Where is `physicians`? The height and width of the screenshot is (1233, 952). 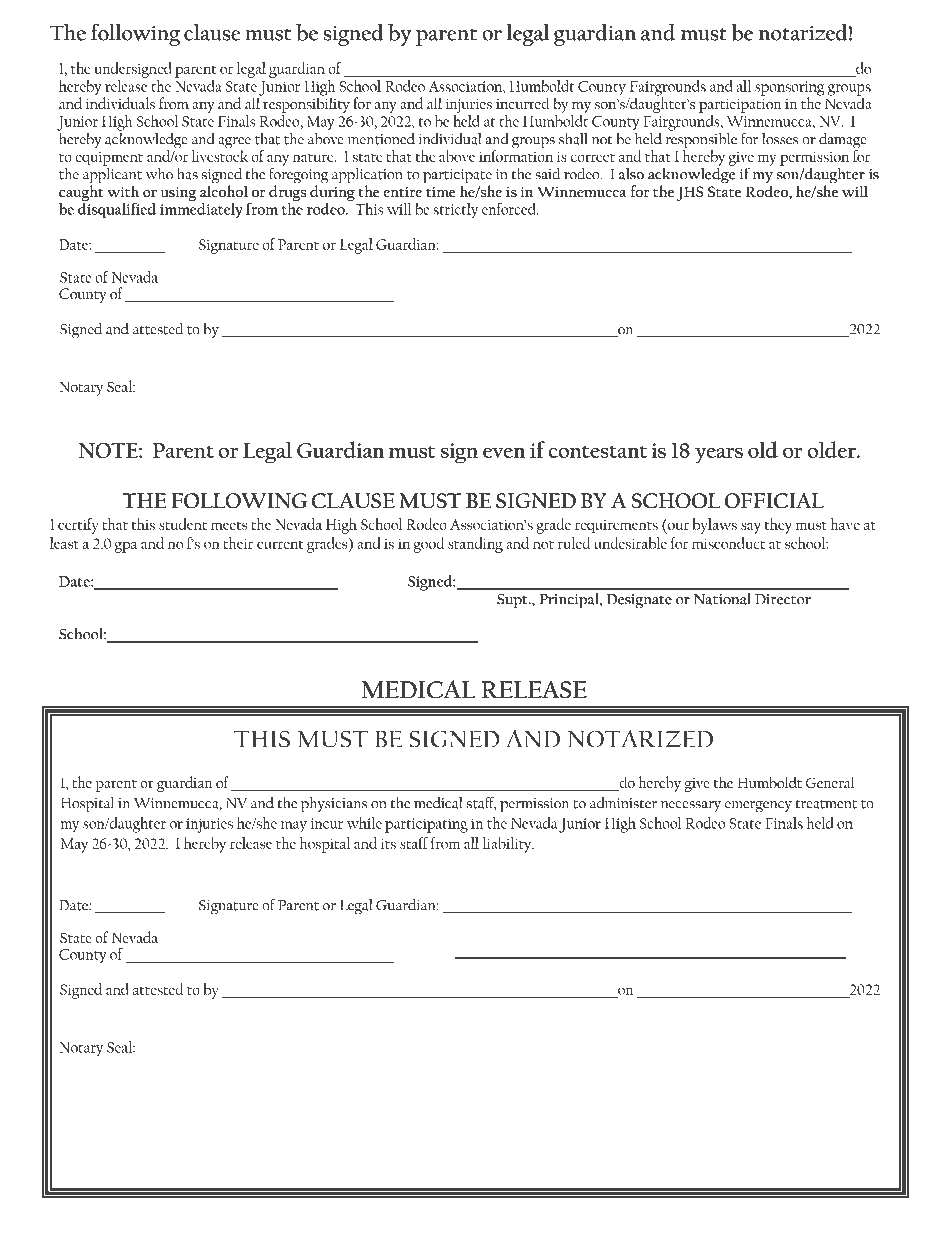 physicians is located at coordinates (334, 805).
